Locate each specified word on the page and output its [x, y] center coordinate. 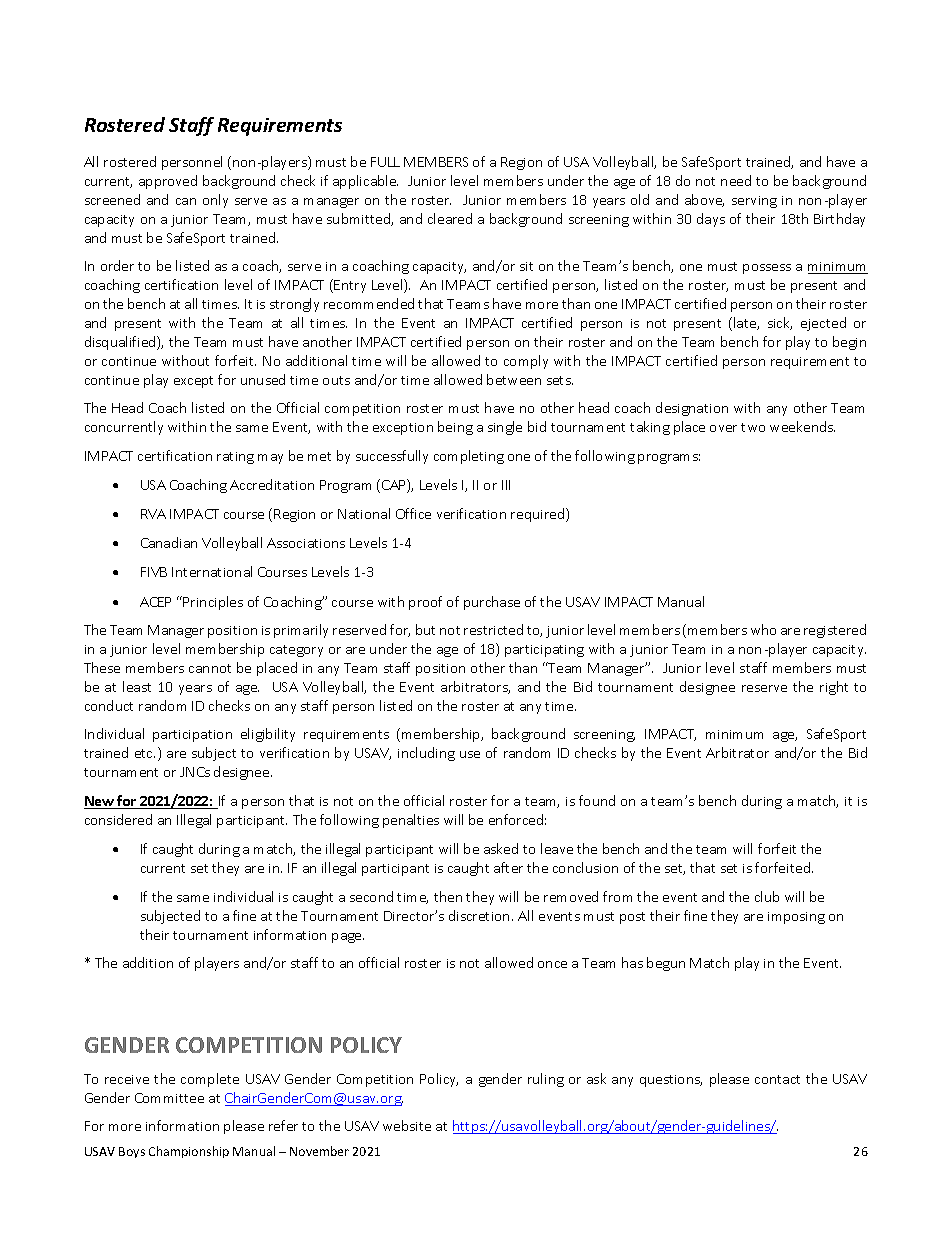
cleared [450, 218]
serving [754, 202]
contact [777, 1079]
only [215, 201]
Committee [169, 1098]
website [407, 1125]
